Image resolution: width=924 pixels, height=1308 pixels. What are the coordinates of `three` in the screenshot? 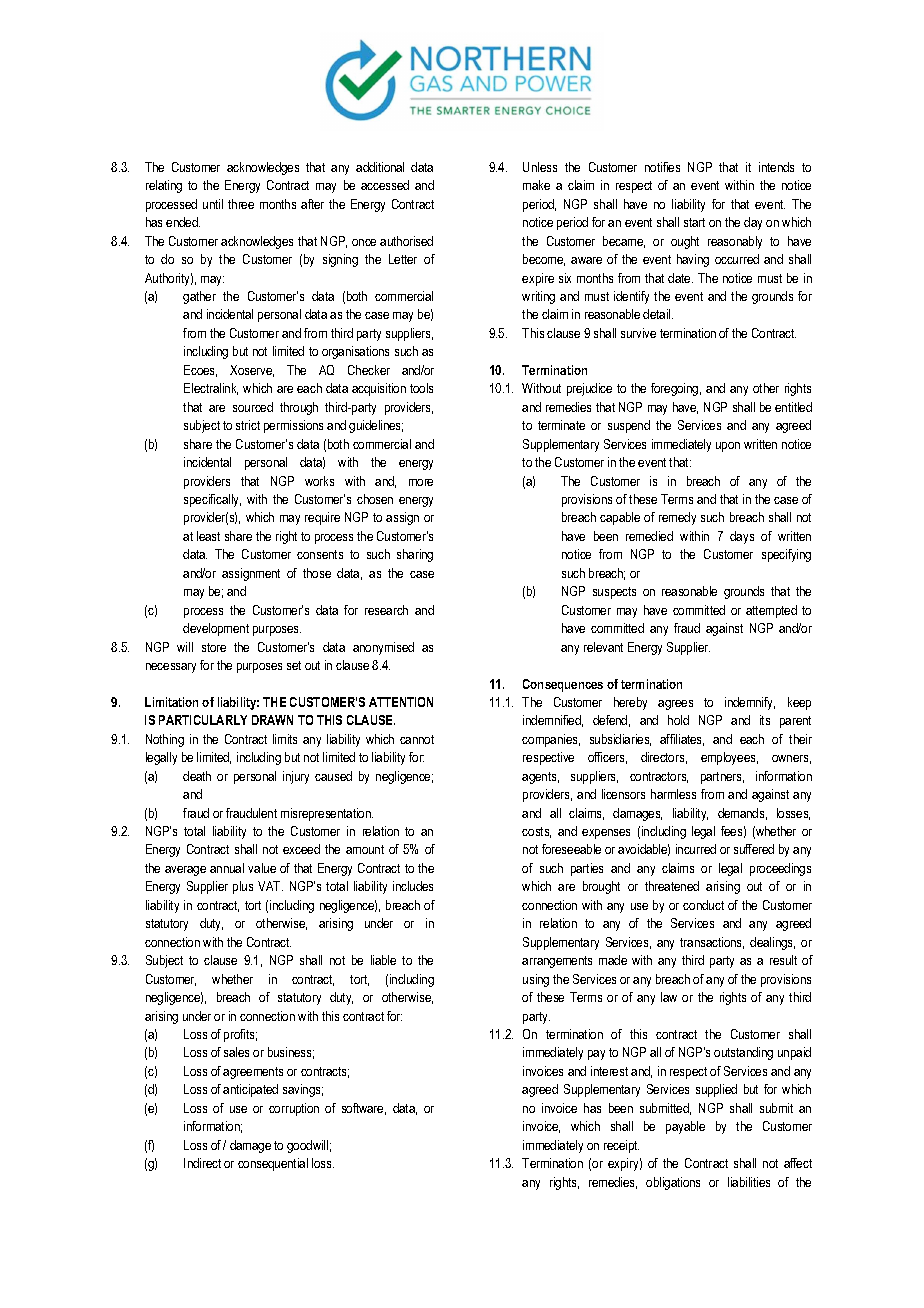 It's located at (241, 204).
